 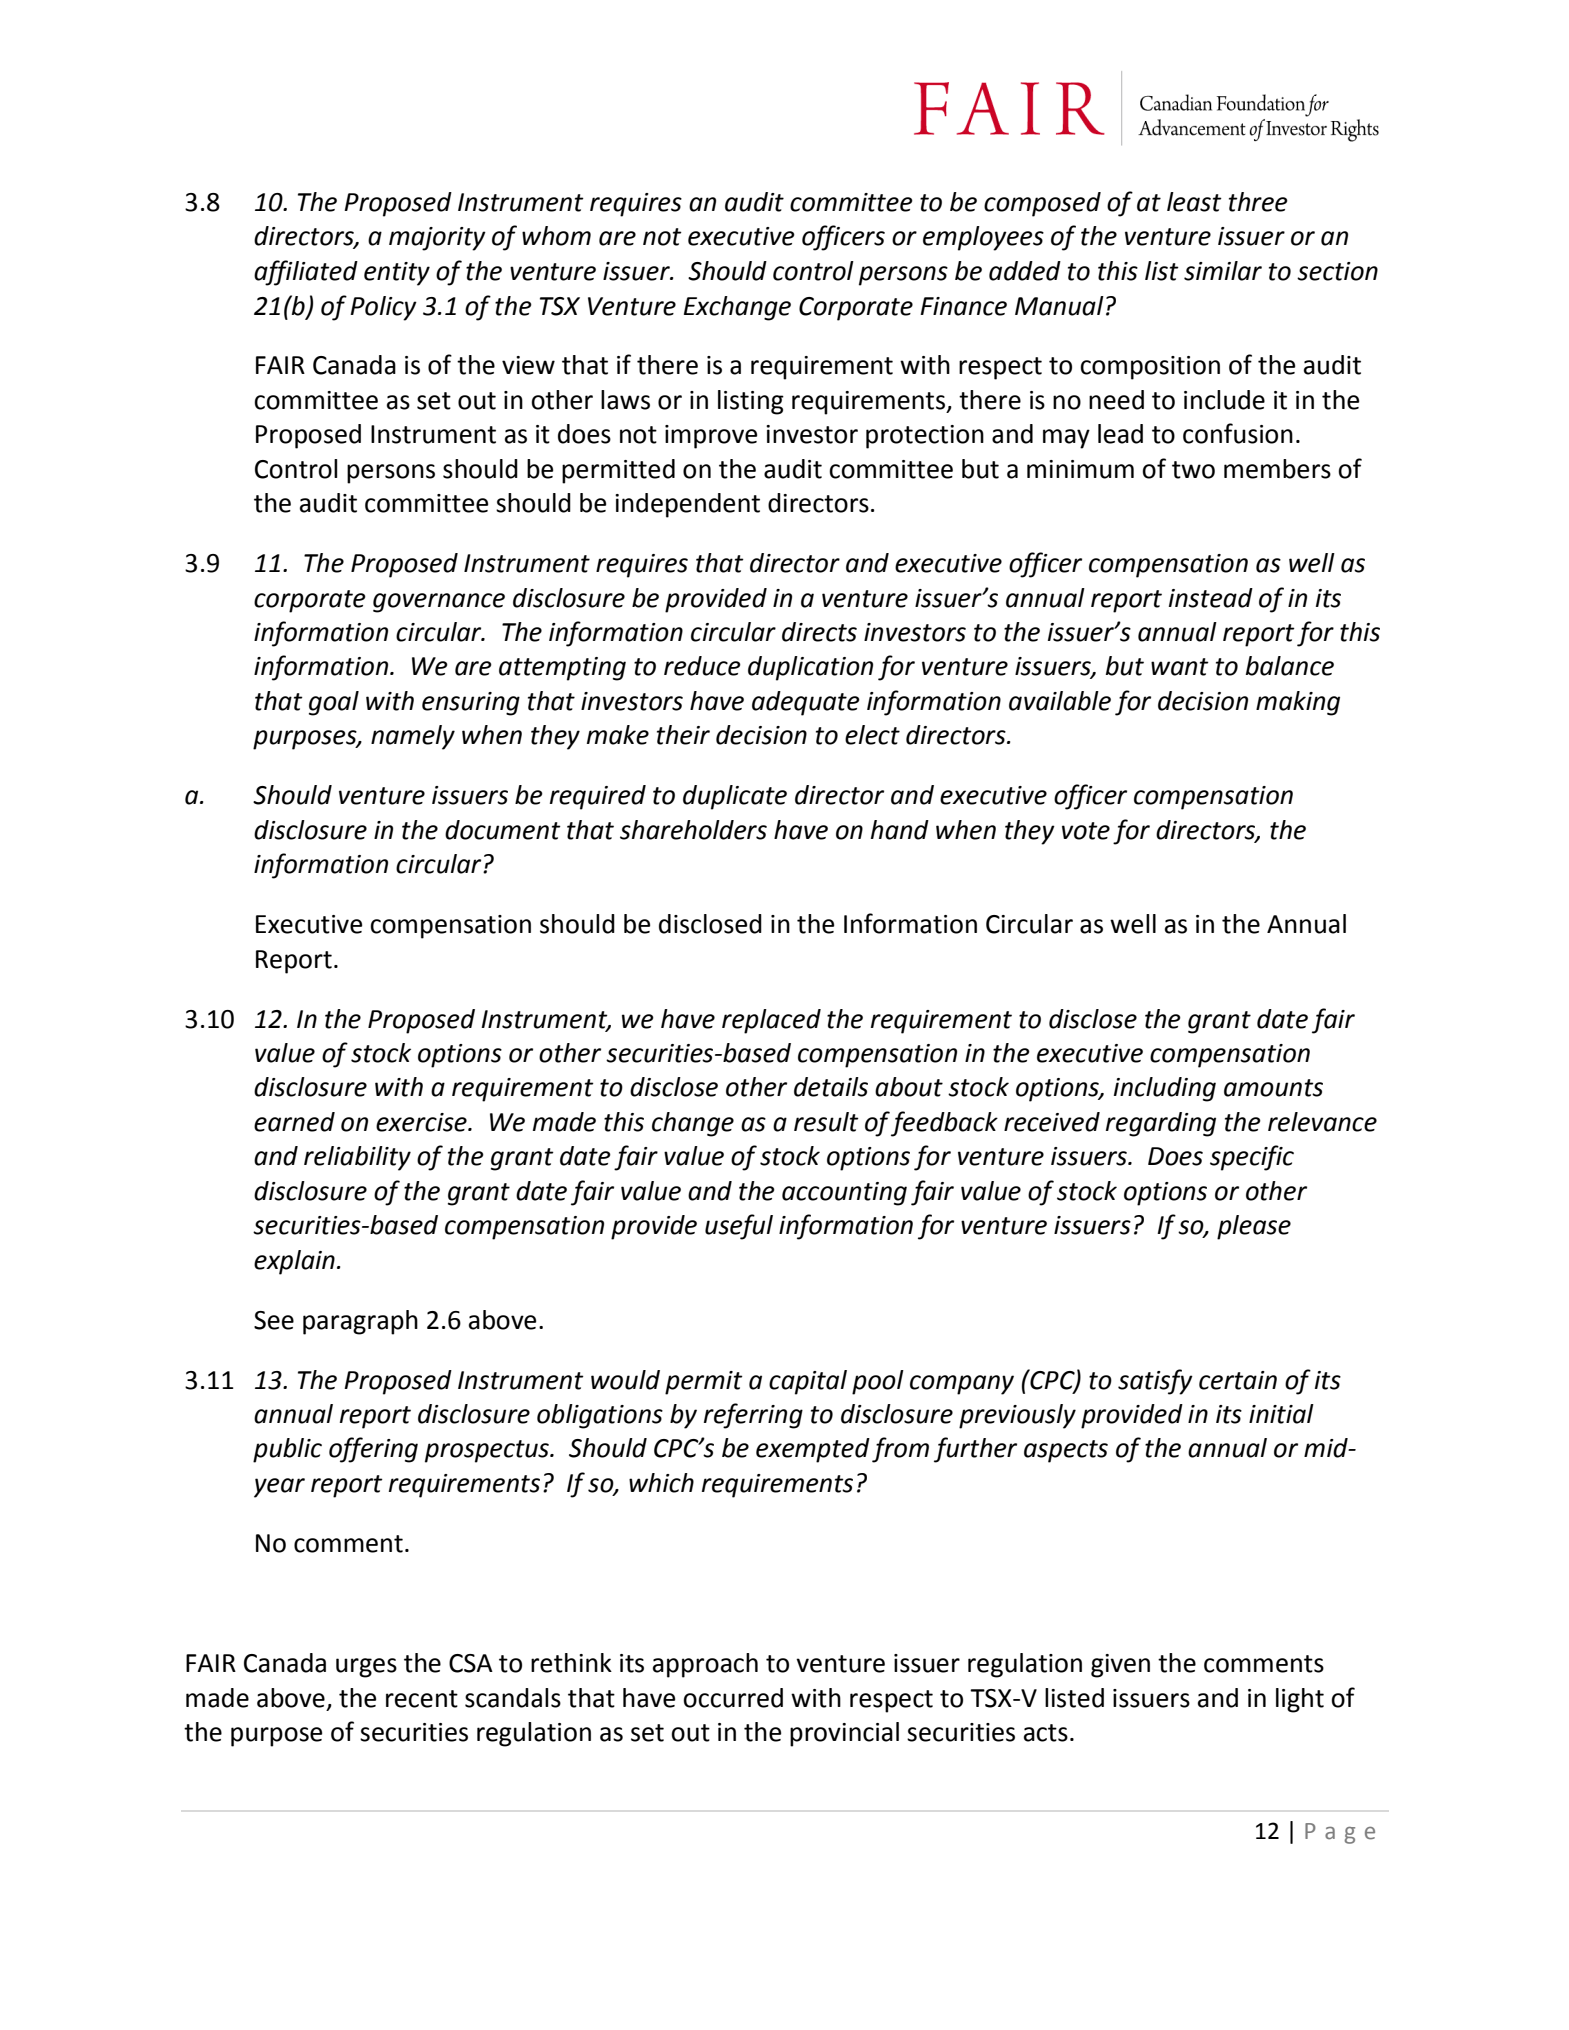 What do you see at coordinates (1300, 1700) in the page?
I see `light` at bounding box center [1300, 1700].
